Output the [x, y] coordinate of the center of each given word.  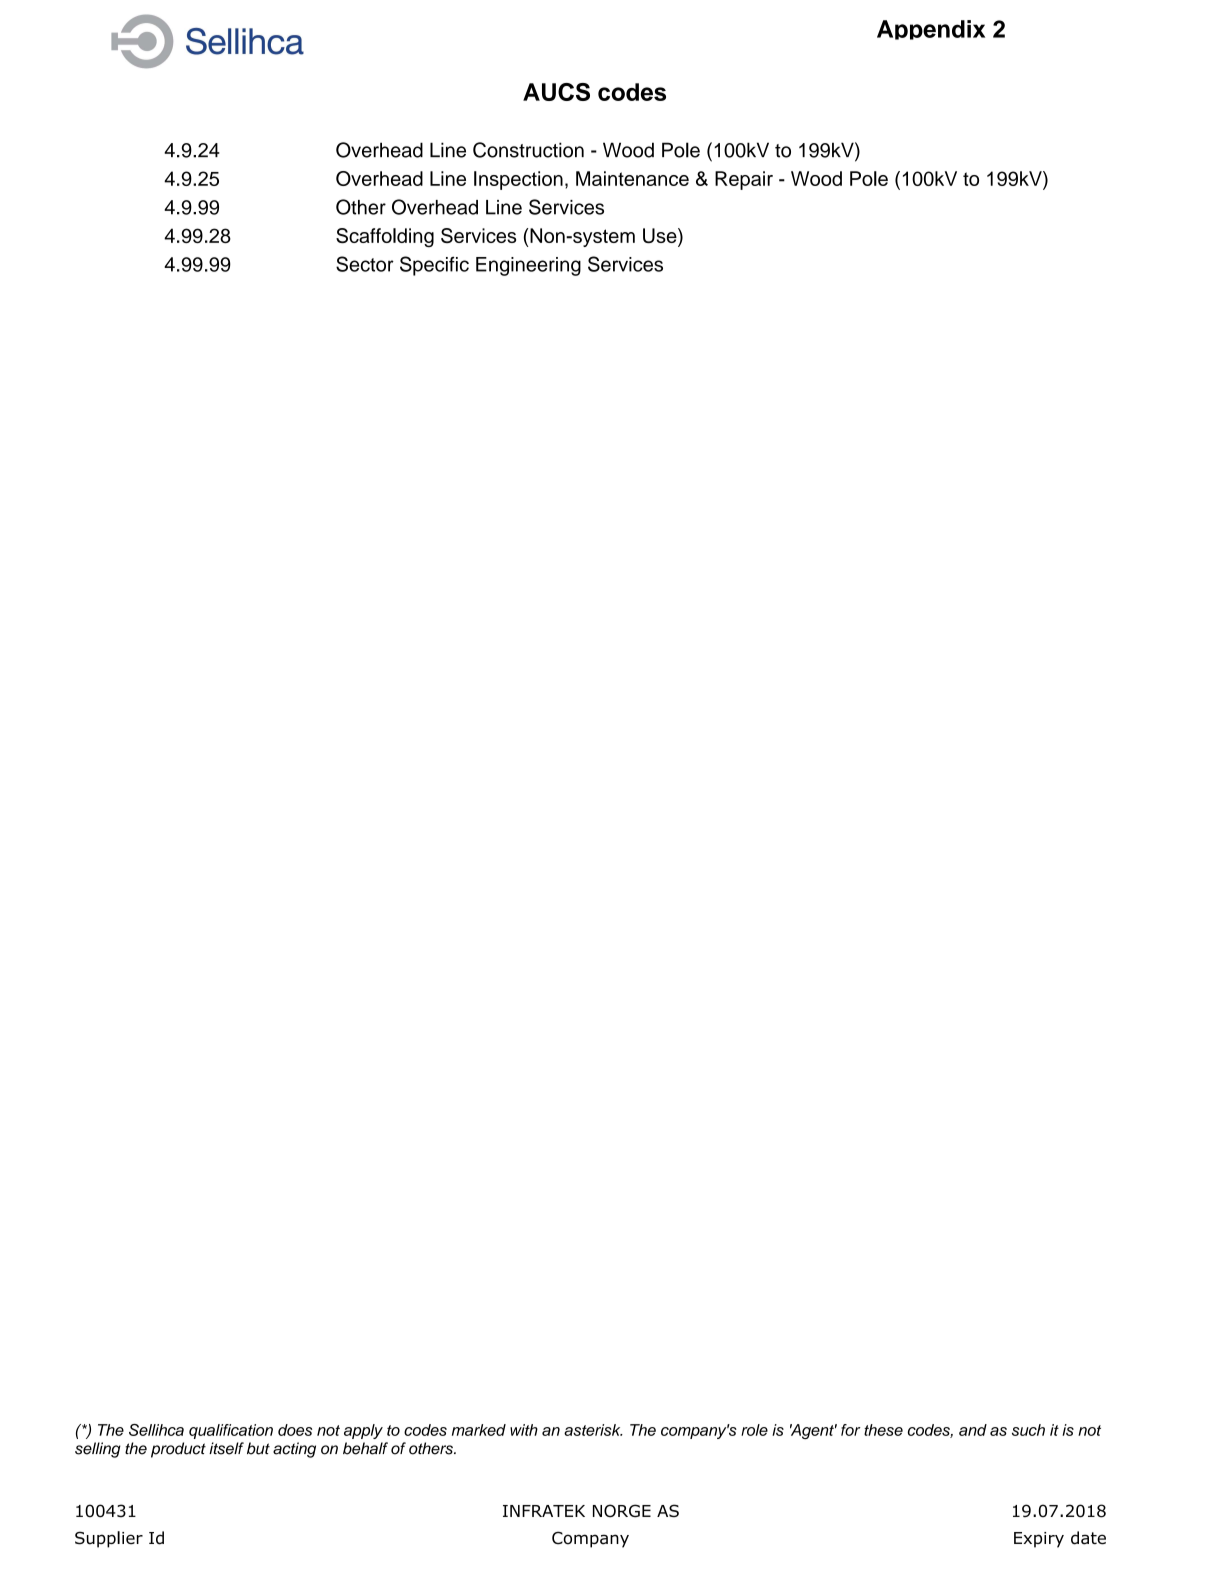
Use [661, 237]
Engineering [528, 266]
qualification [231, 1431]
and [973, 1430]
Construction [528, 150]
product [178, 1450]
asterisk [593, 1430]
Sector [365, 264]
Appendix [931, 30]
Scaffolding [385, 238]
